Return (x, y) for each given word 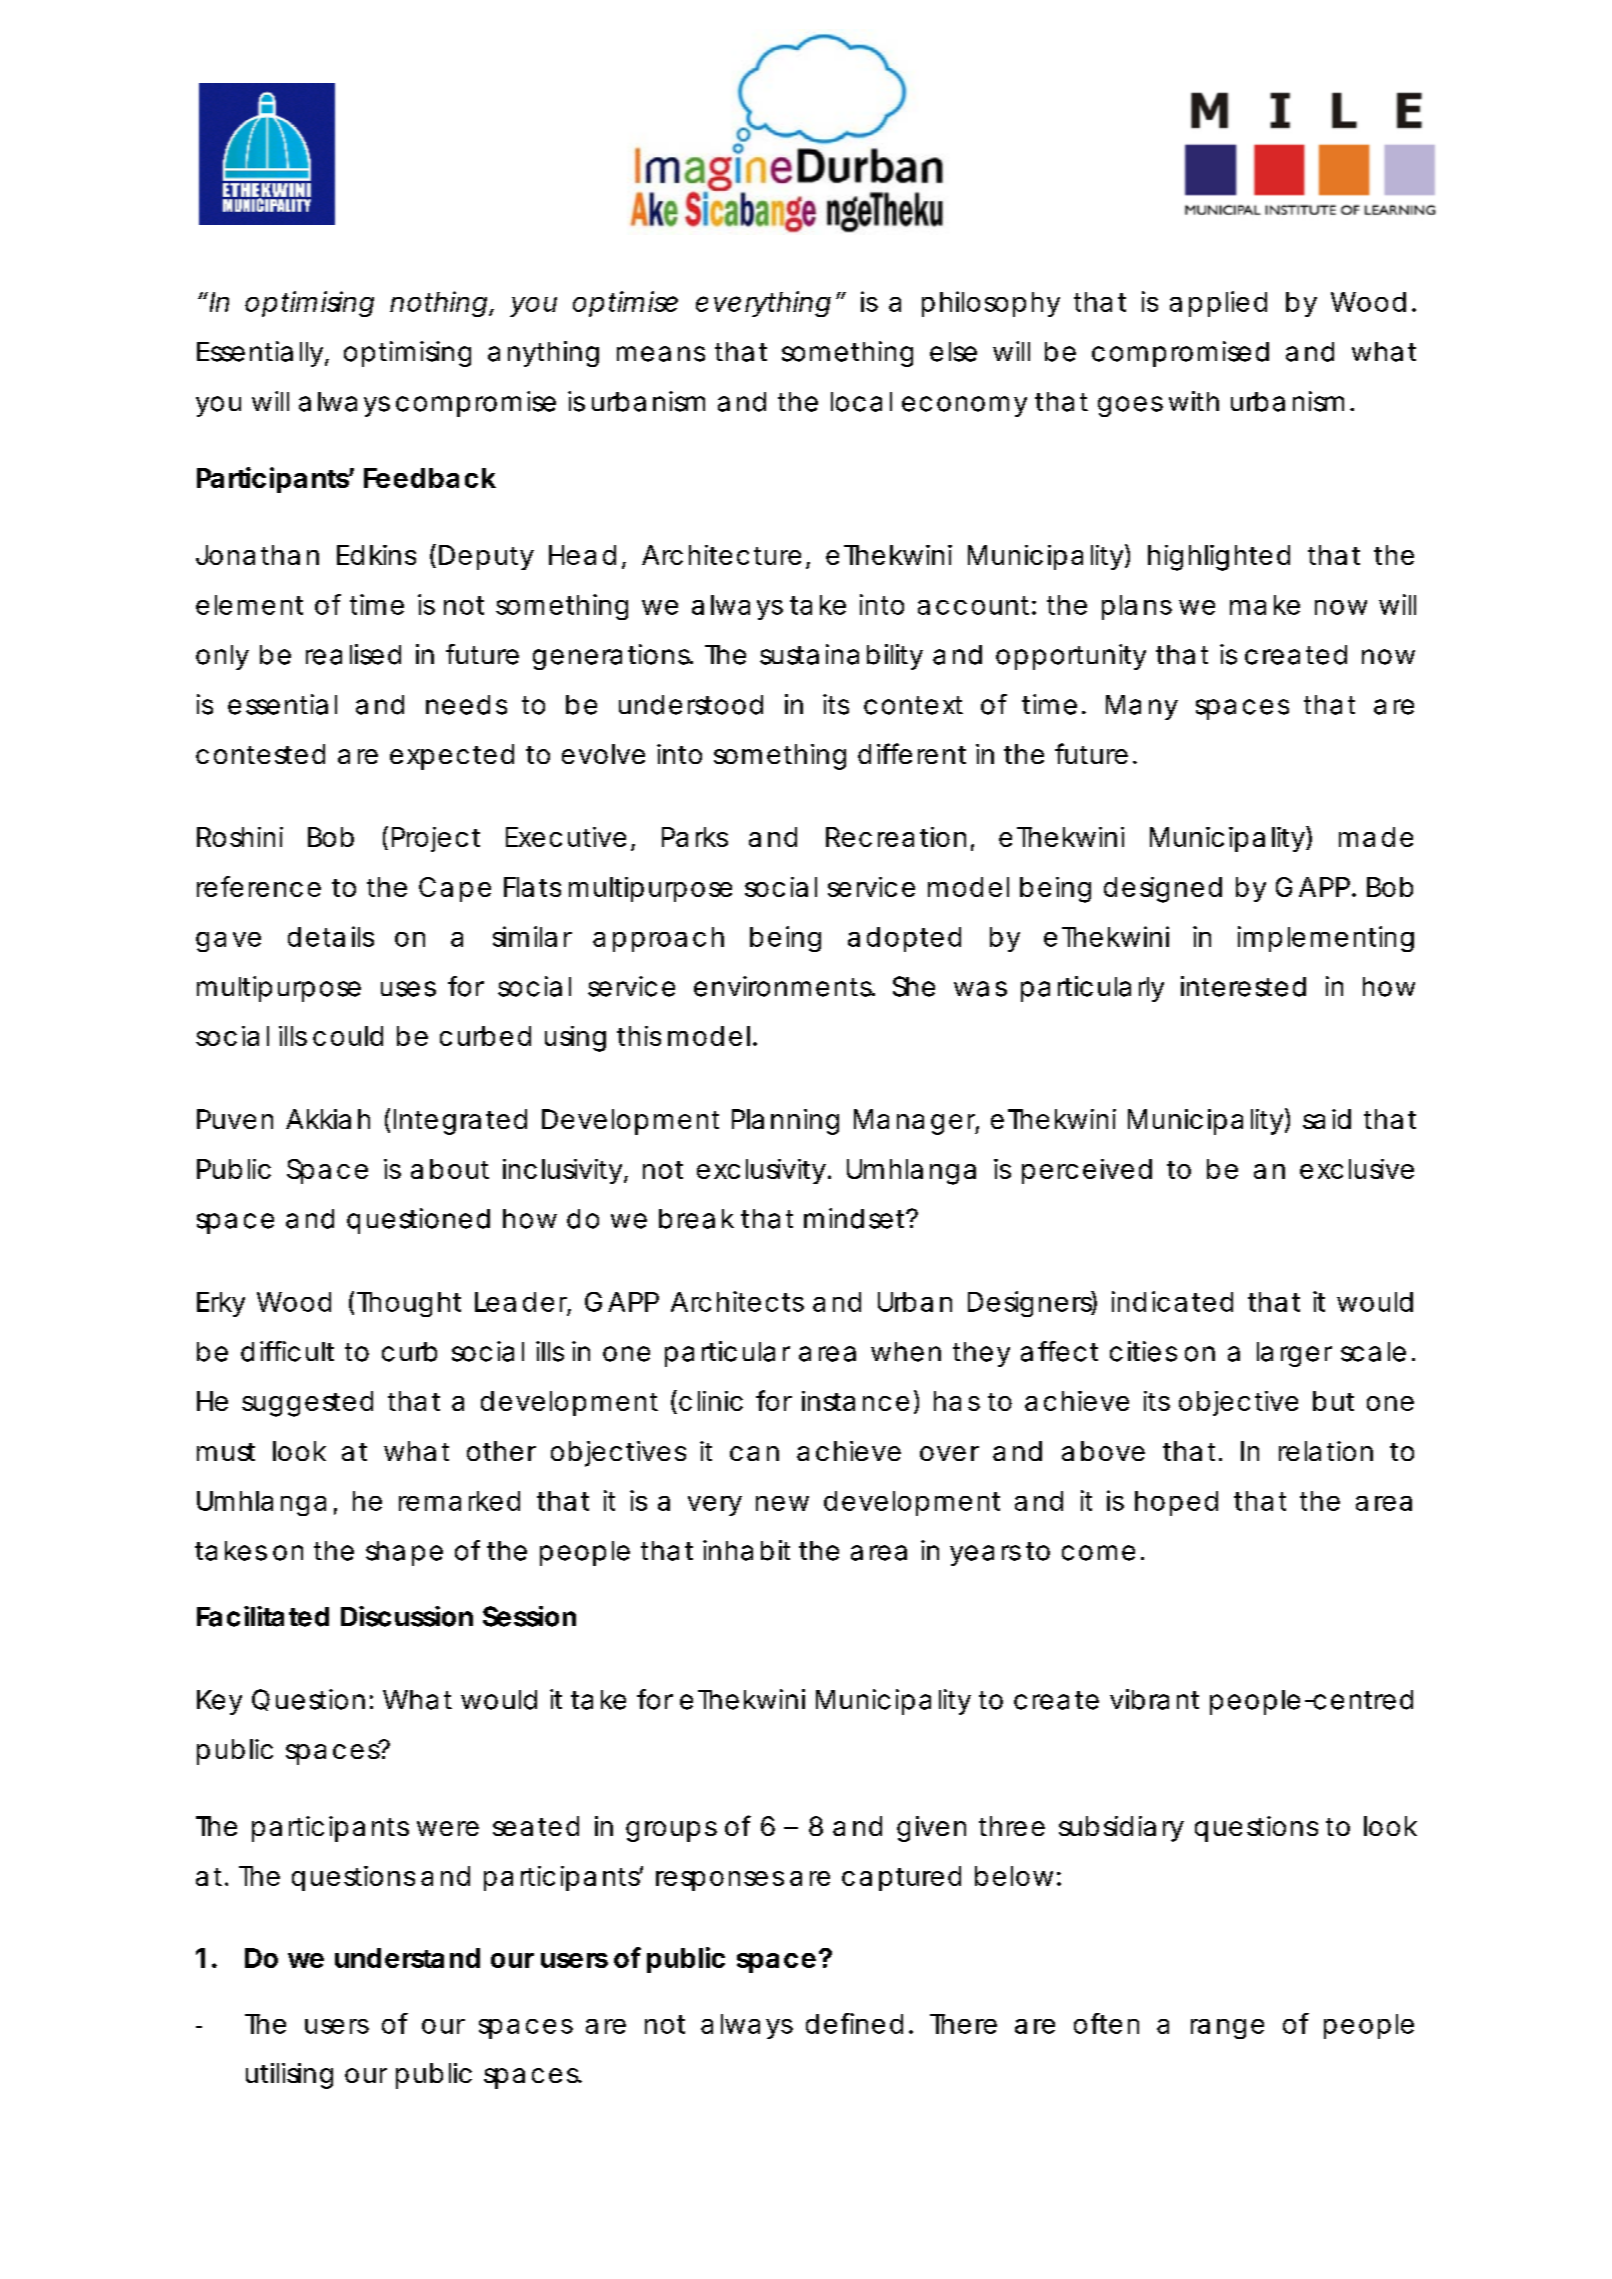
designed (1163, 890)
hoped (1176, 1503)
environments (784, 986)
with (1194, 401)
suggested (307, 1404)
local (861, 402)
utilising (289, 2076)
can (754, 1453)
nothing (438, 304)
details (331, 936)
